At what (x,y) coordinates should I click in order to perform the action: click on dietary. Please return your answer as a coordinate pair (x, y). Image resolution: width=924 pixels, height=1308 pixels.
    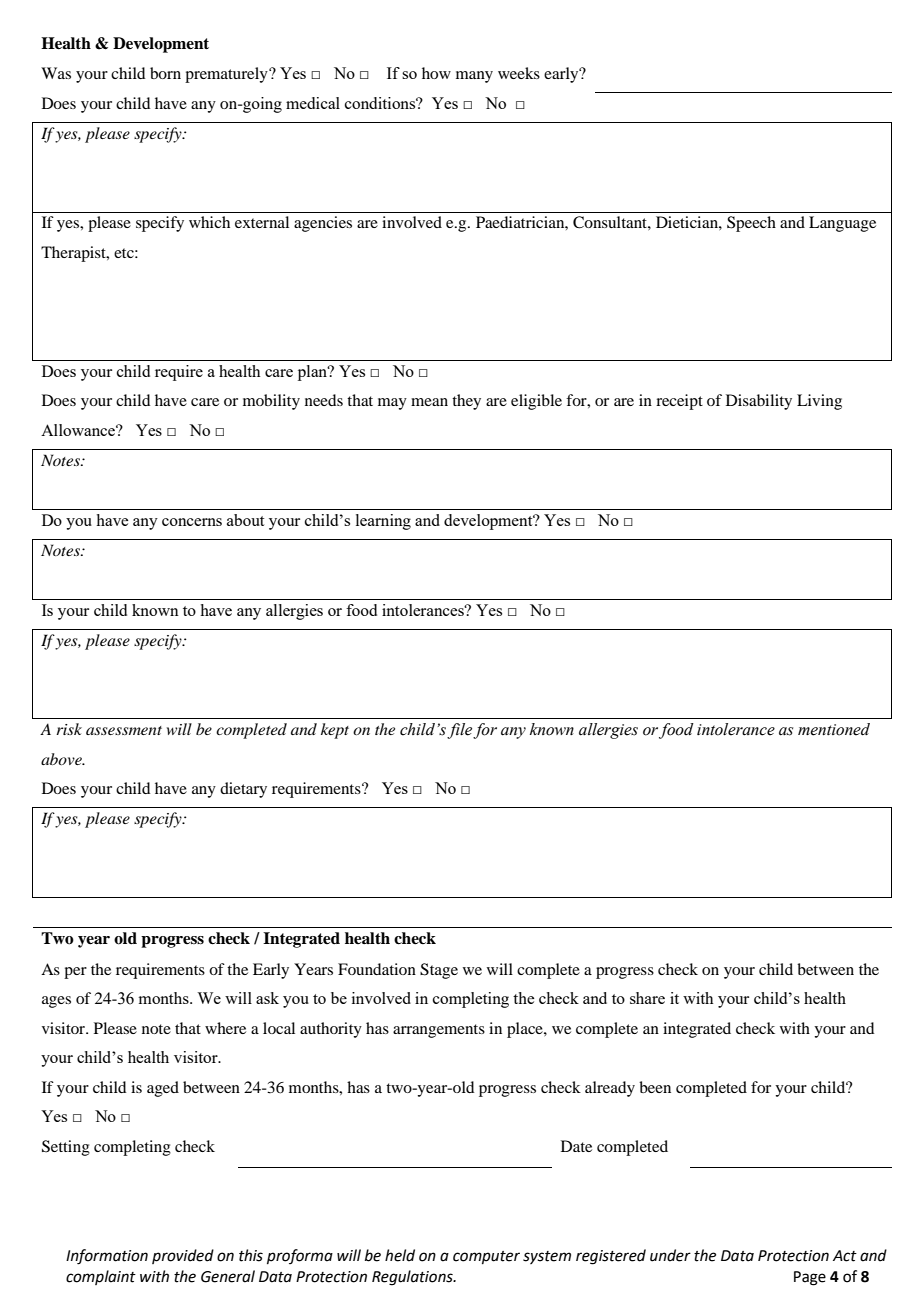
    Looking at the image, I should click on (243, 790).
